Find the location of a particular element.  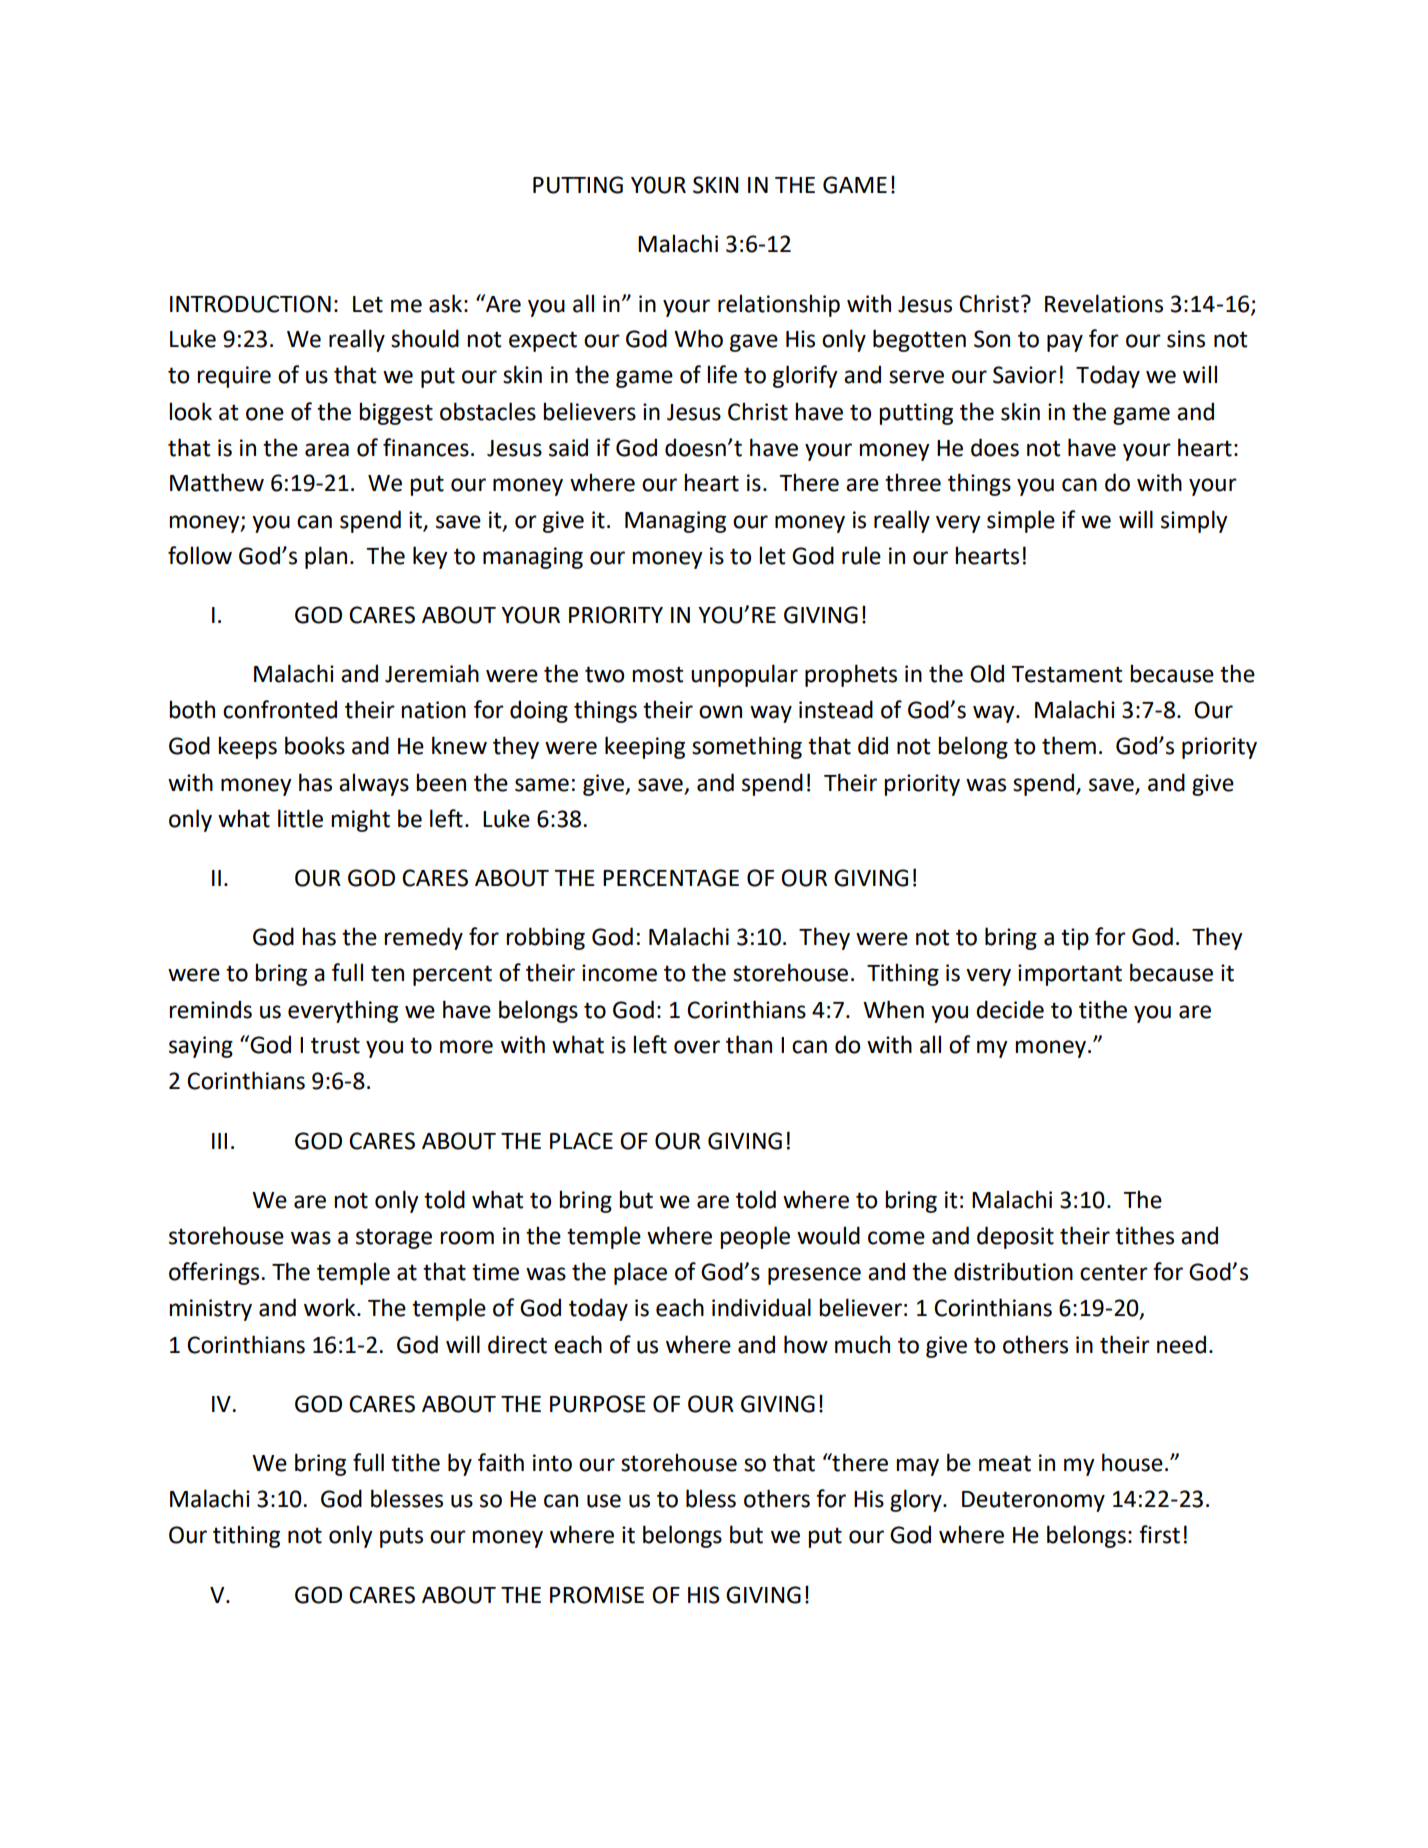

pay is located at coordinates (1065, 343).
